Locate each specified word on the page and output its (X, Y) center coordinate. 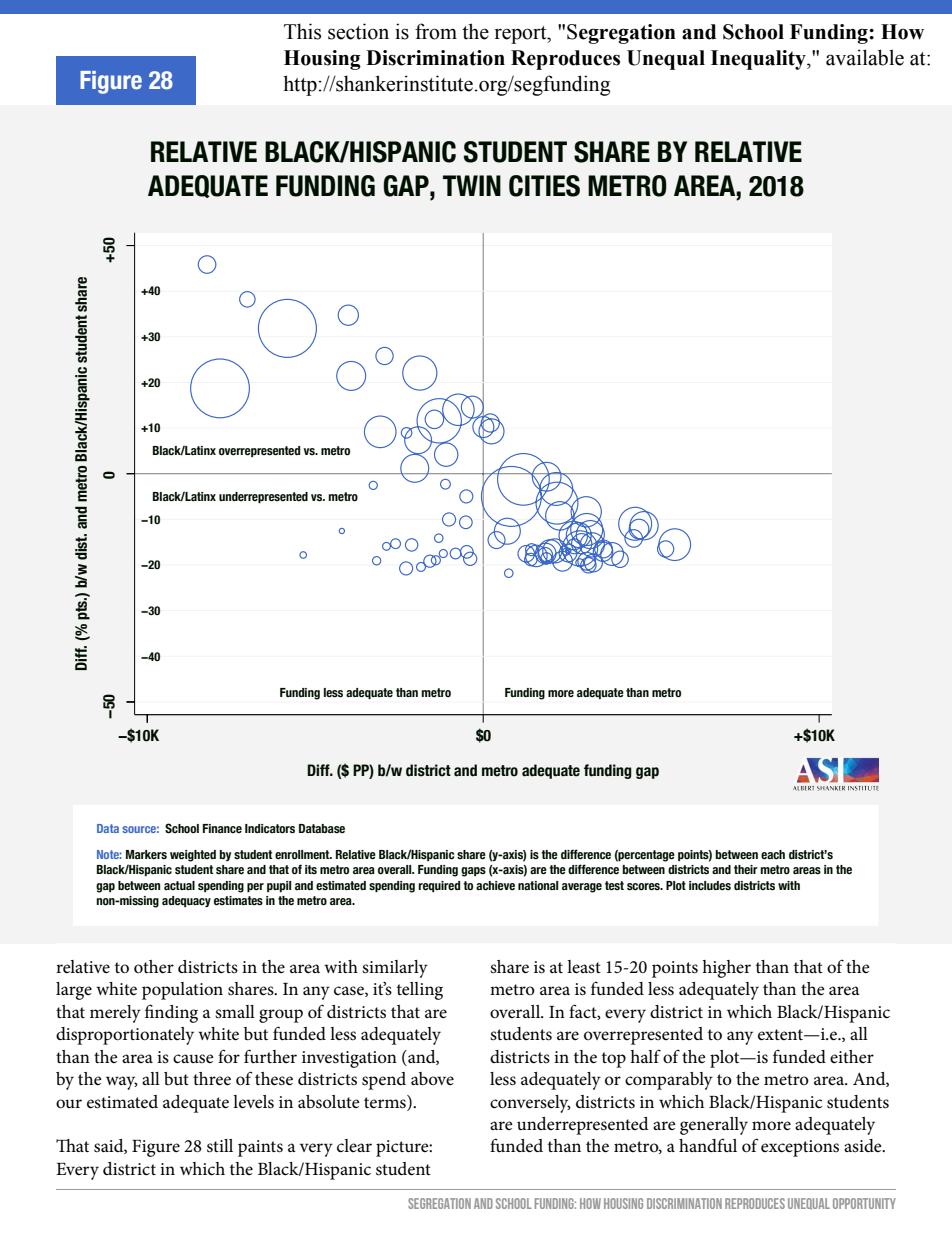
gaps (473, 872)
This (302, 31)
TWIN (472, 185)
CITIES (544, 186)
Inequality (759, 60)
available (865, 57)
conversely (530, 1104)
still (220, 1146)
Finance (222, 828)
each (773, 855)
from (436, 31)
